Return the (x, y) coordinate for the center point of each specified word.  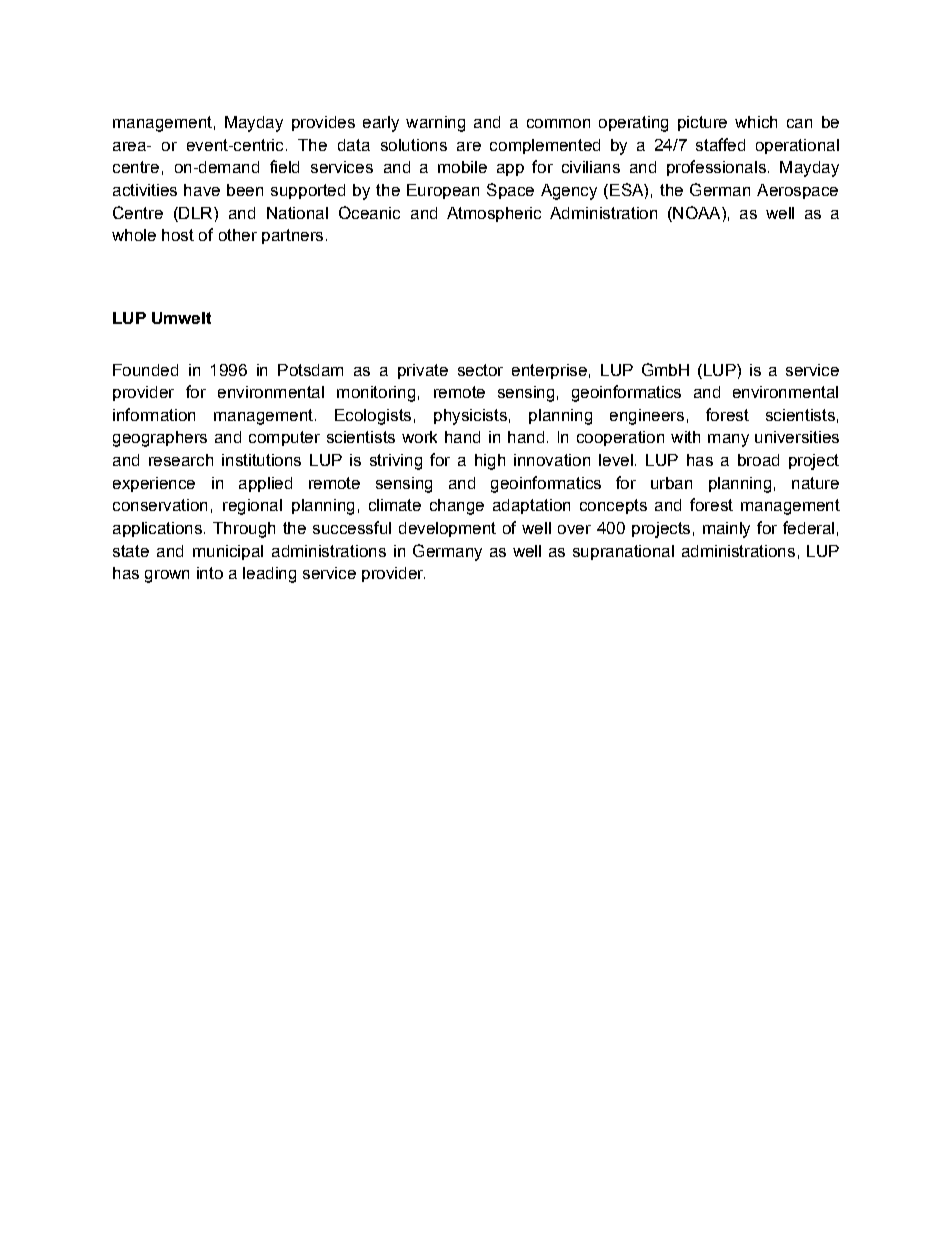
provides (323, 123)
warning (435, 124)
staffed (720, 144)
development (447, 529)
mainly (726, 530)
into (210, 573)
